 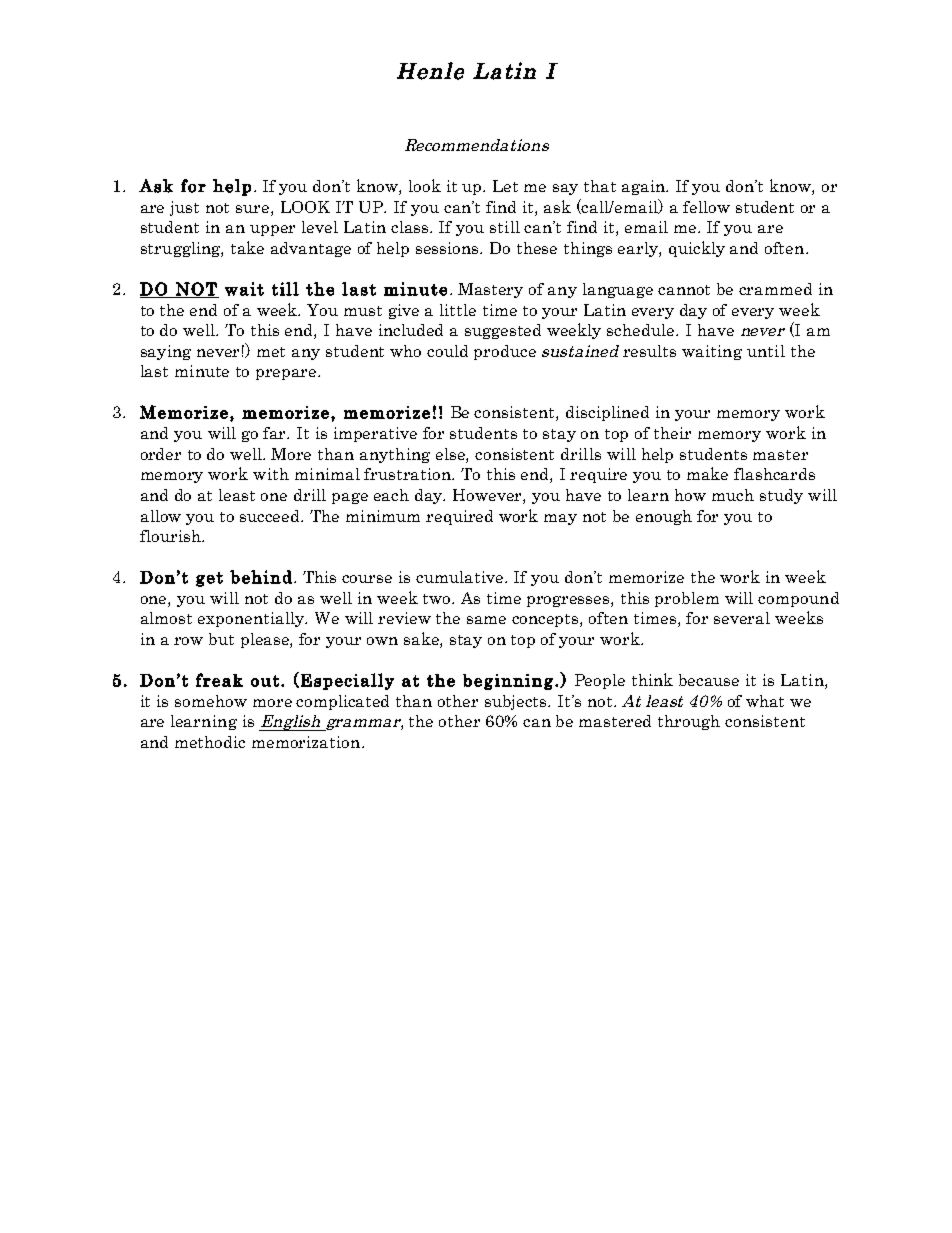 What do you see at coordinates (706, 207) in the document?
I see `fellow` at bounding box center [706, 207].
